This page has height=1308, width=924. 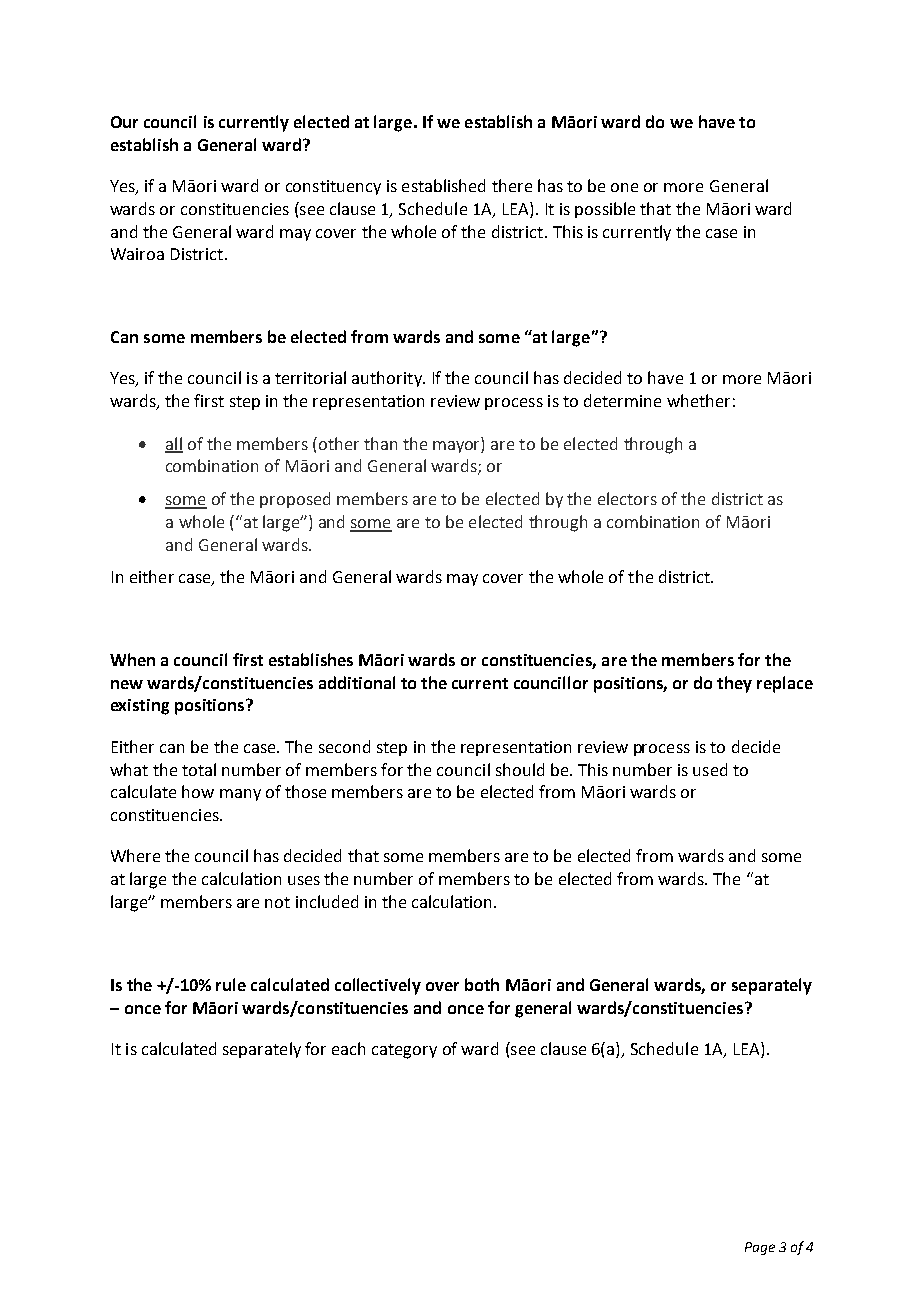 I want to click on Page, so click(x=760, y=1248).
